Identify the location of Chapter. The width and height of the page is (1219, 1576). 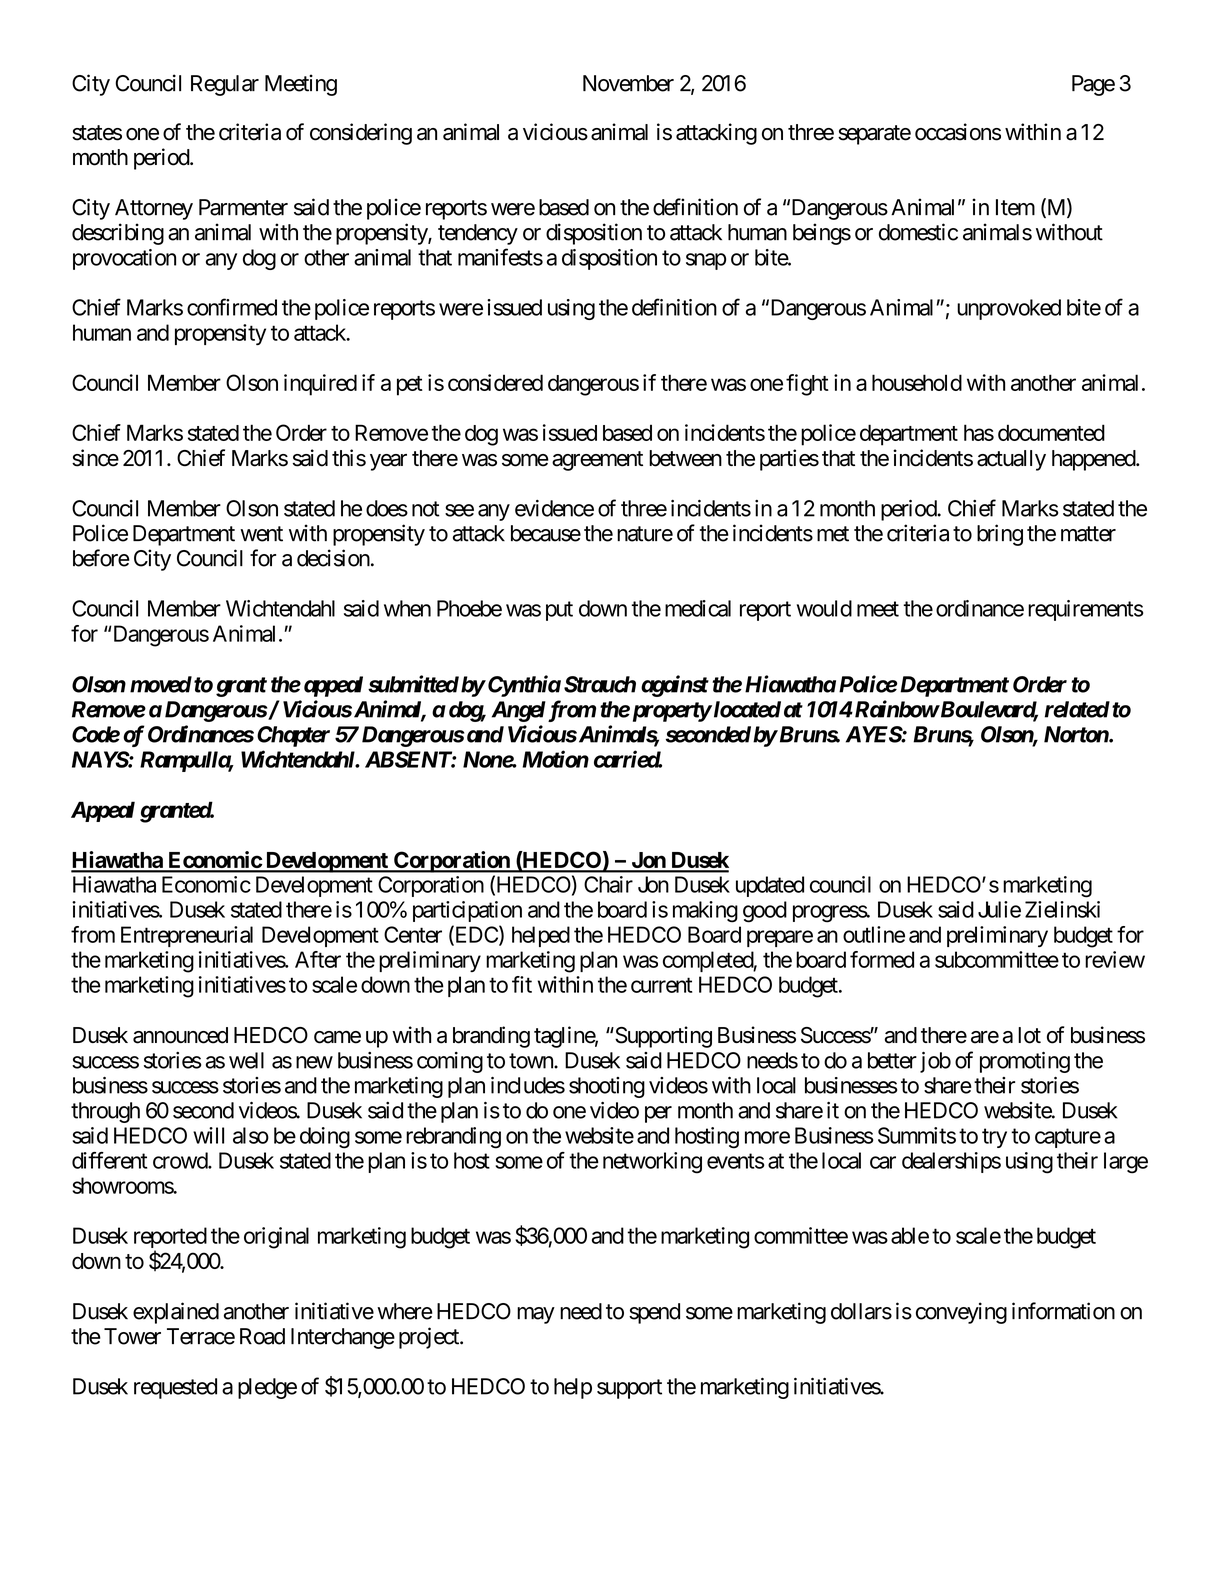
(293, 736).
